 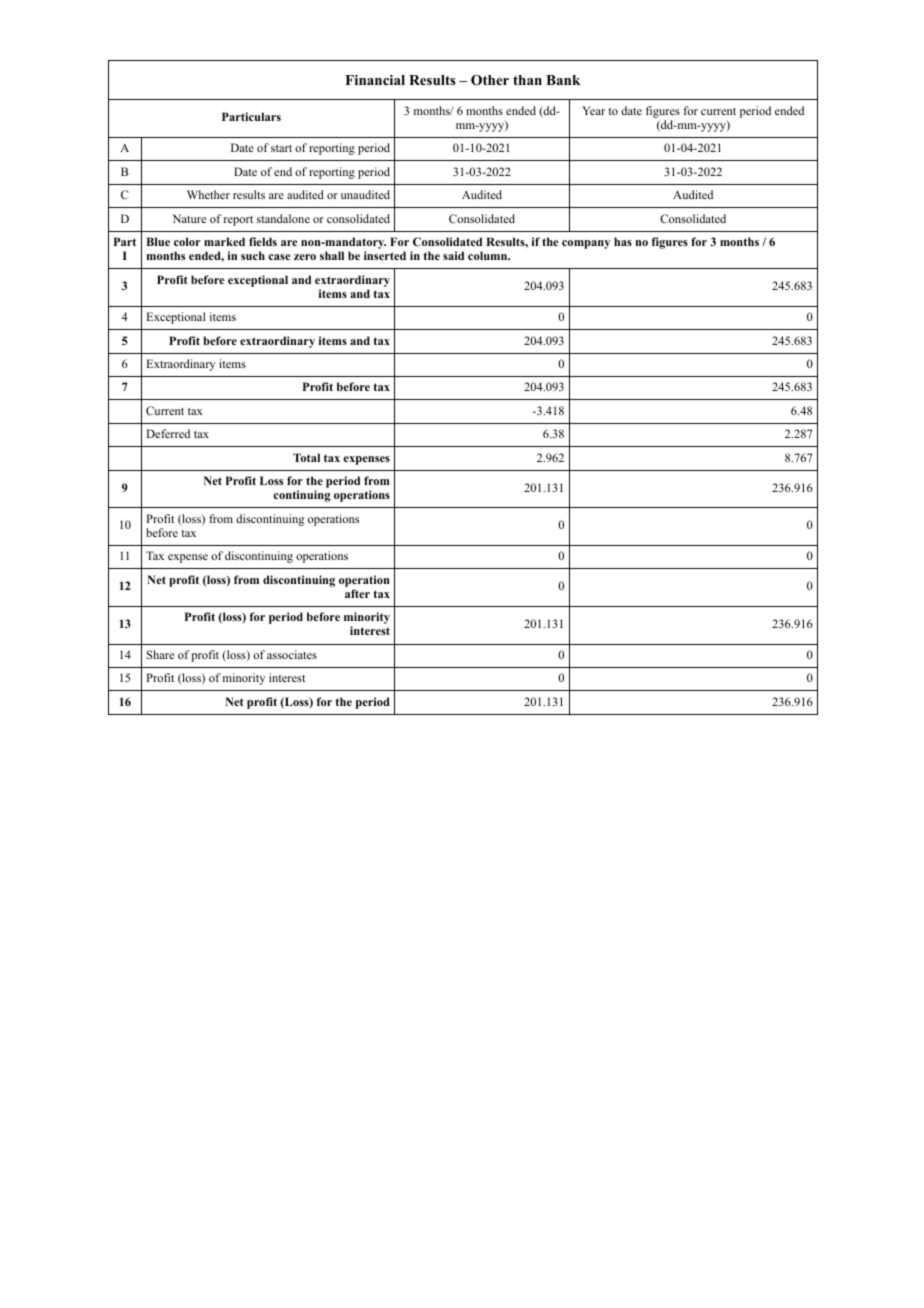 What do you see at coordinates (385, 255) in the document?
I see `inserted` at bounding box center [385, 255].
